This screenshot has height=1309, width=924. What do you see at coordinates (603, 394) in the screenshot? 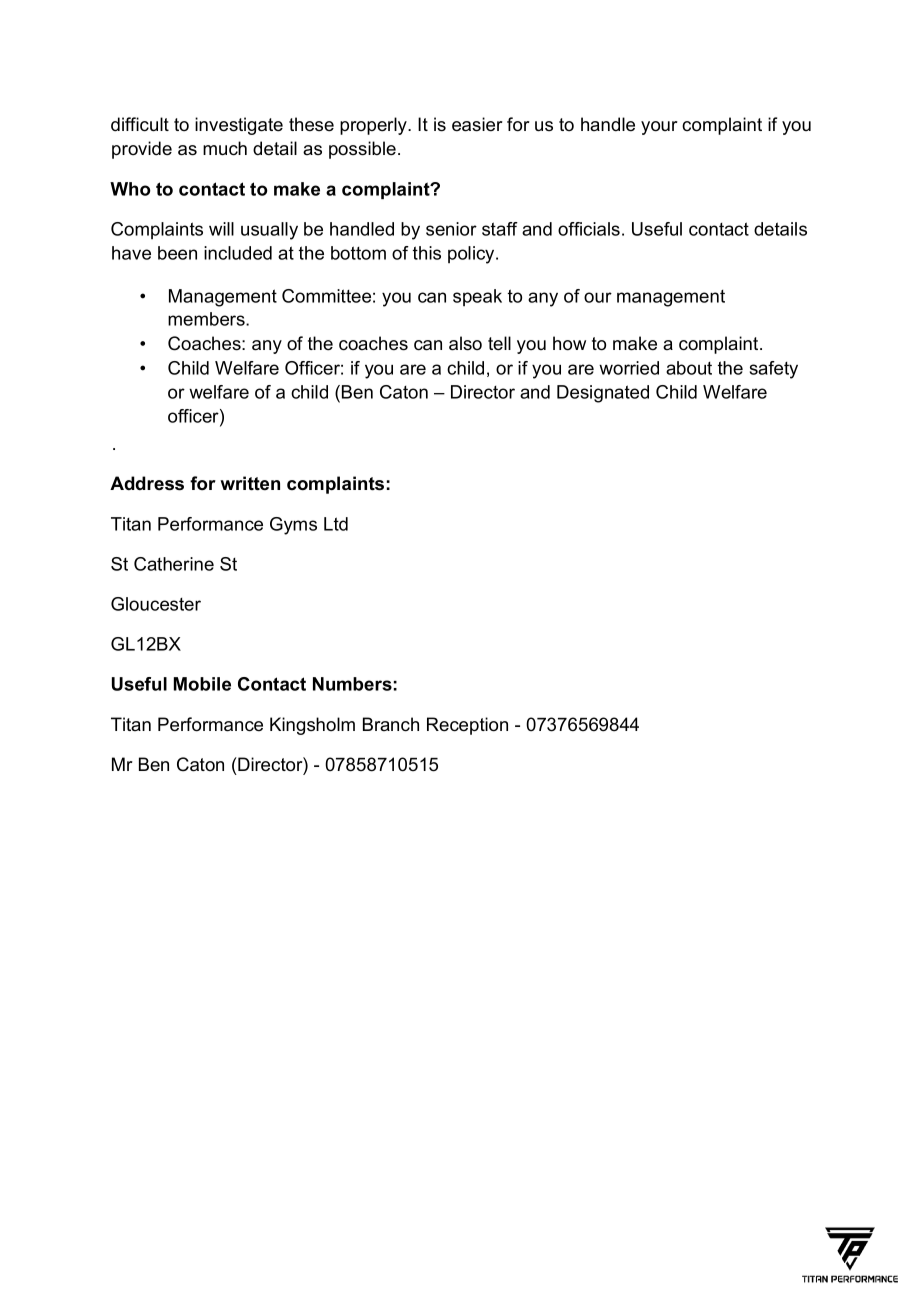
I see `Designated` at bounding box center [603, 394].
